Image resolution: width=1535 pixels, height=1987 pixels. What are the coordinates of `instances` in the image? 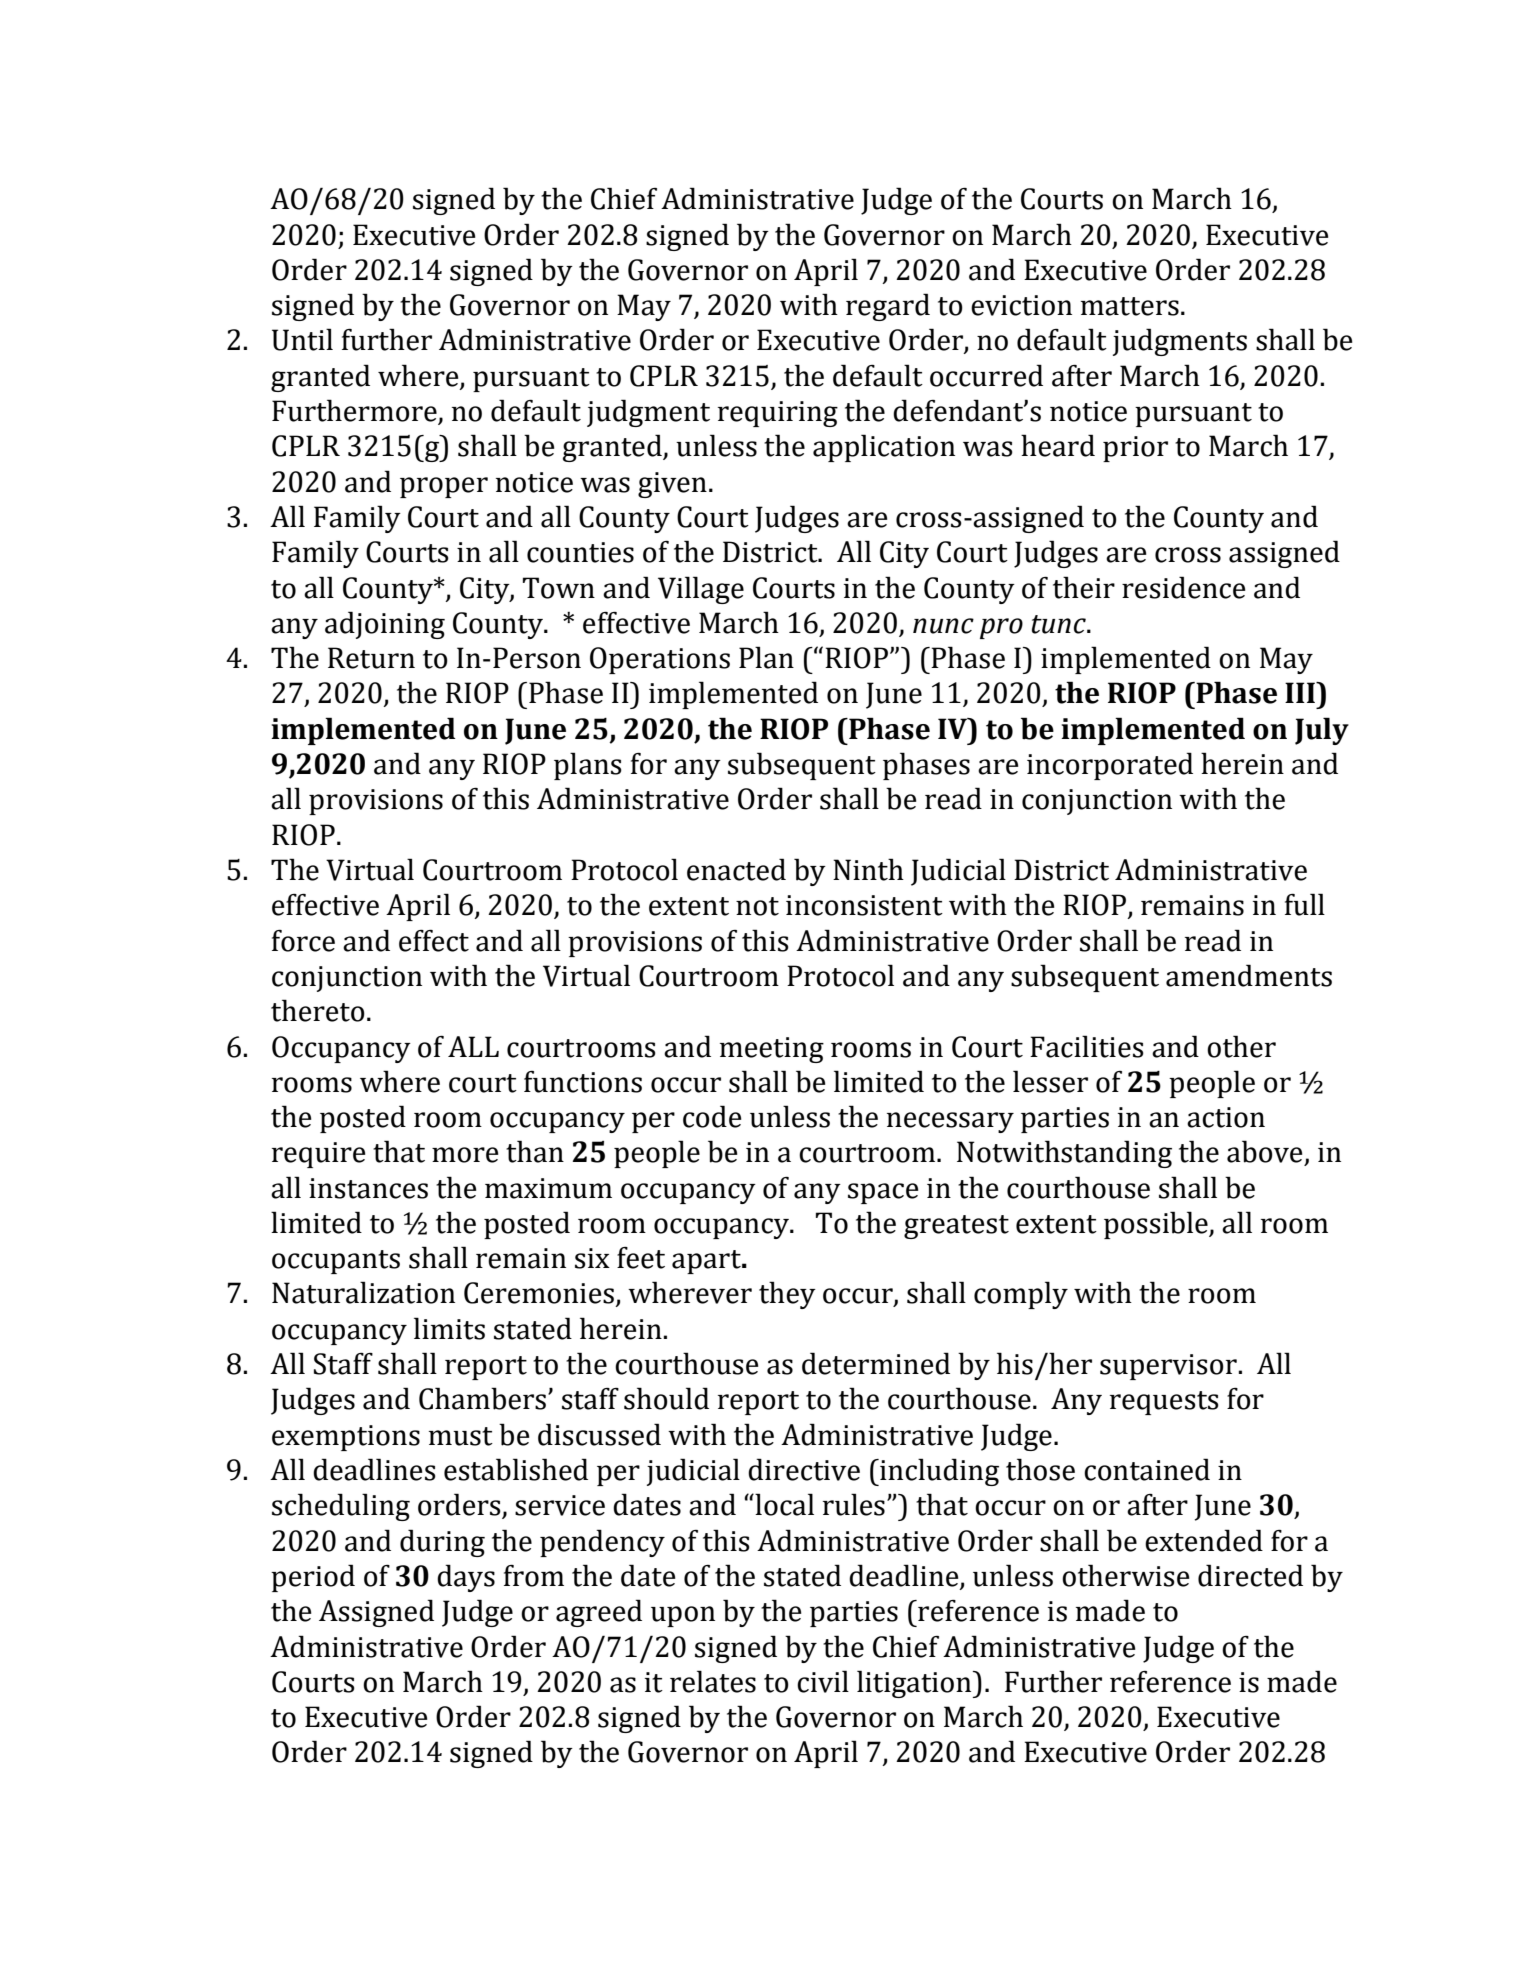 It's located at (368, 1188).
